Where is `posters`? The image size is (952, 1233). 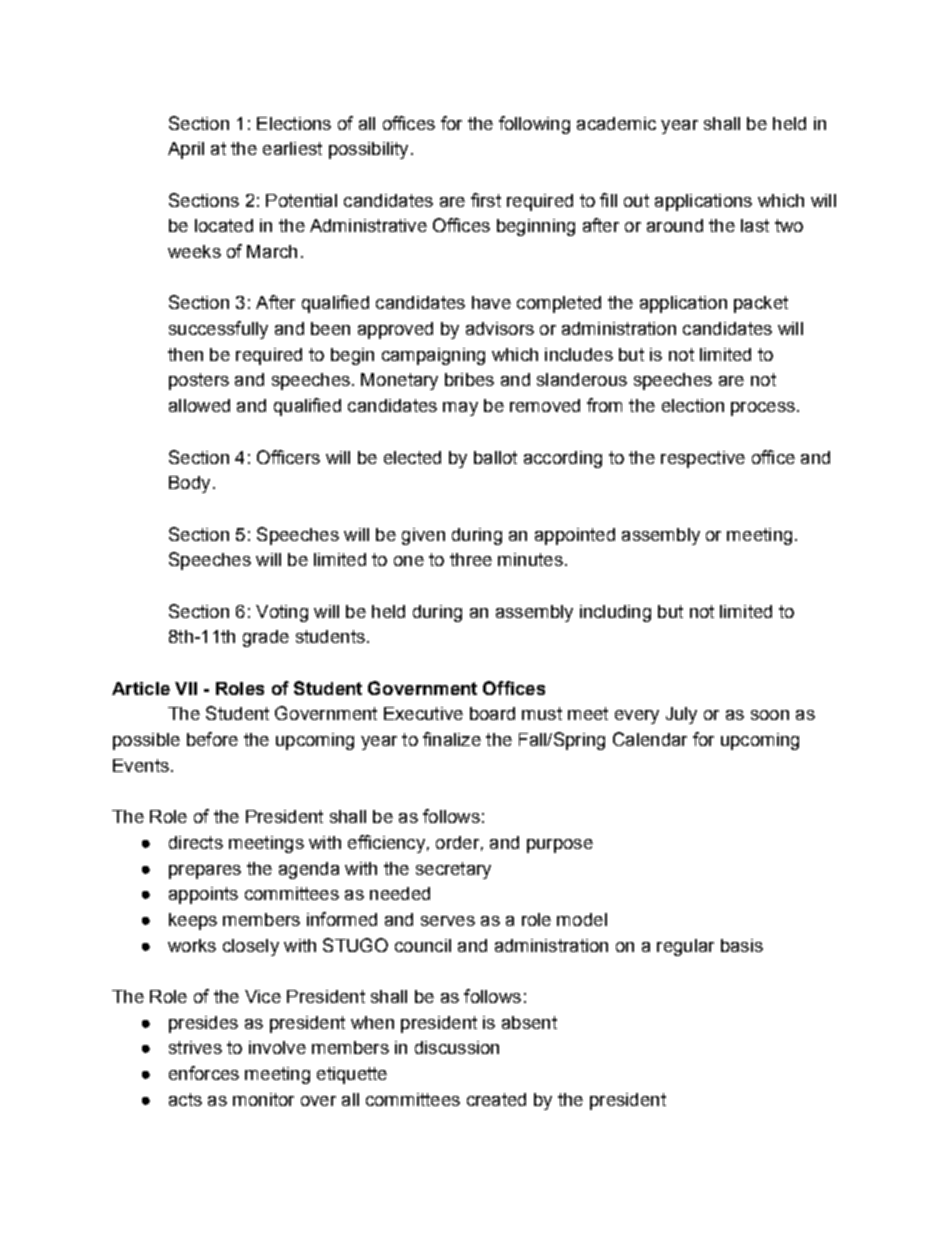
posters is located at coordinates (199, 381).
